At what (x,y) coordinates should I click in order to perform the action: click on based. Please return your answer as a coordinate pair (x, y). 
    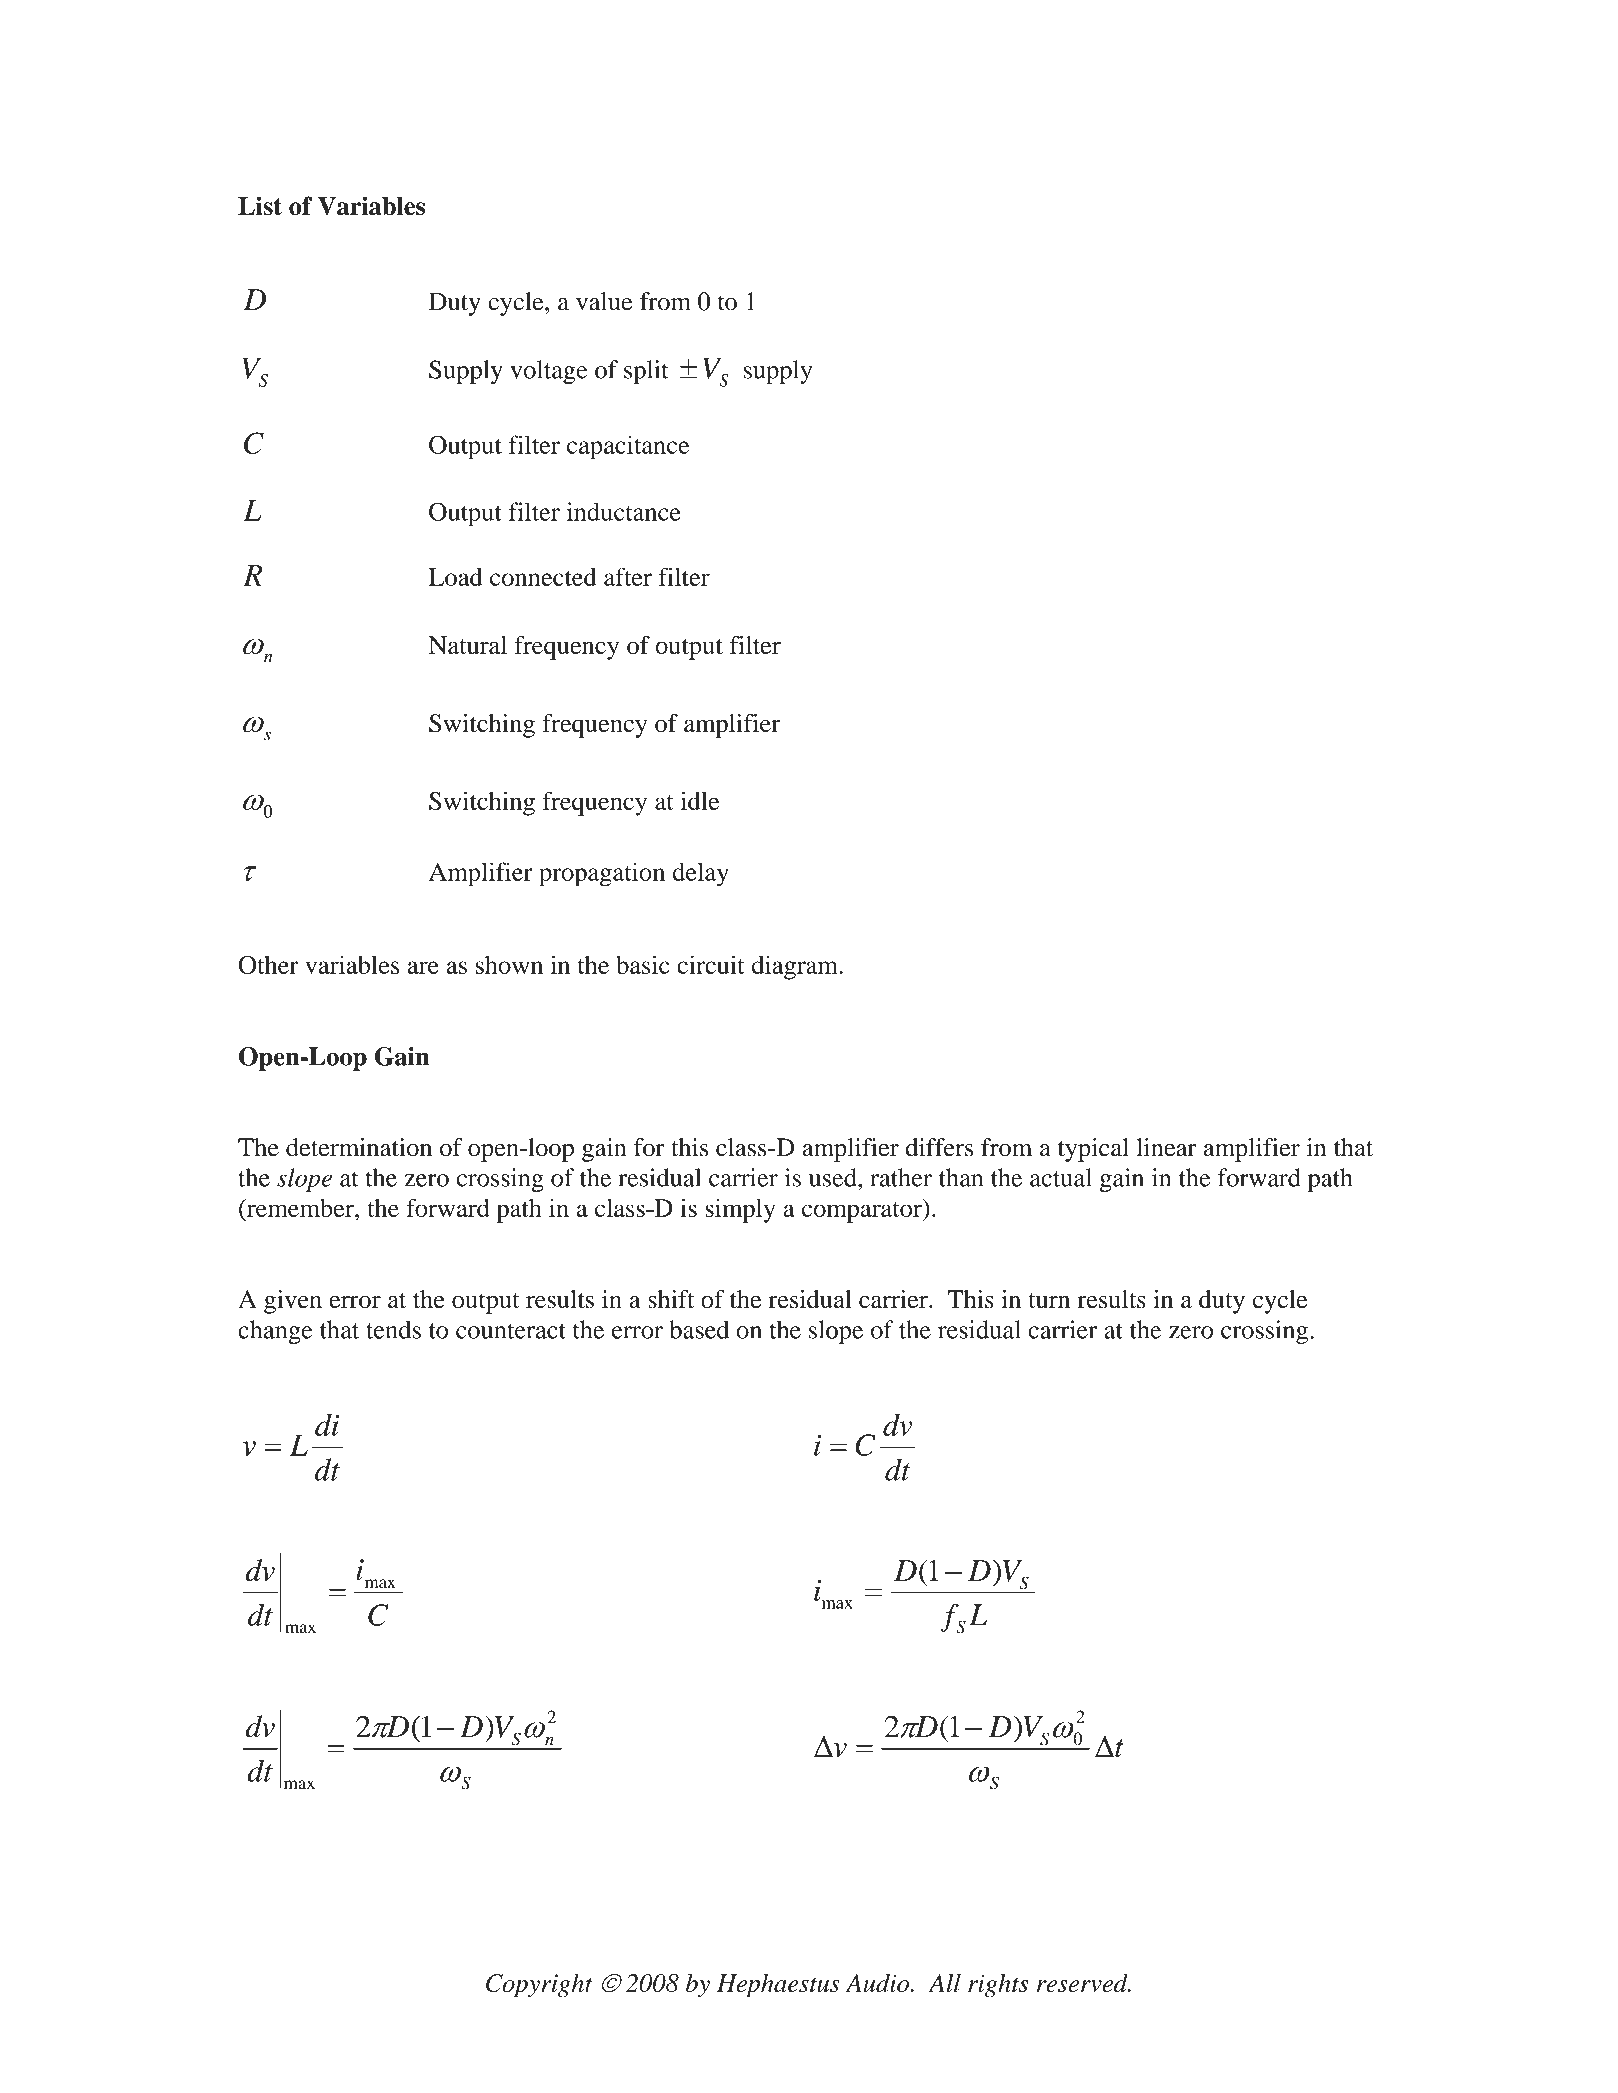
    Looking at the image, I should click on (699, 1329).
